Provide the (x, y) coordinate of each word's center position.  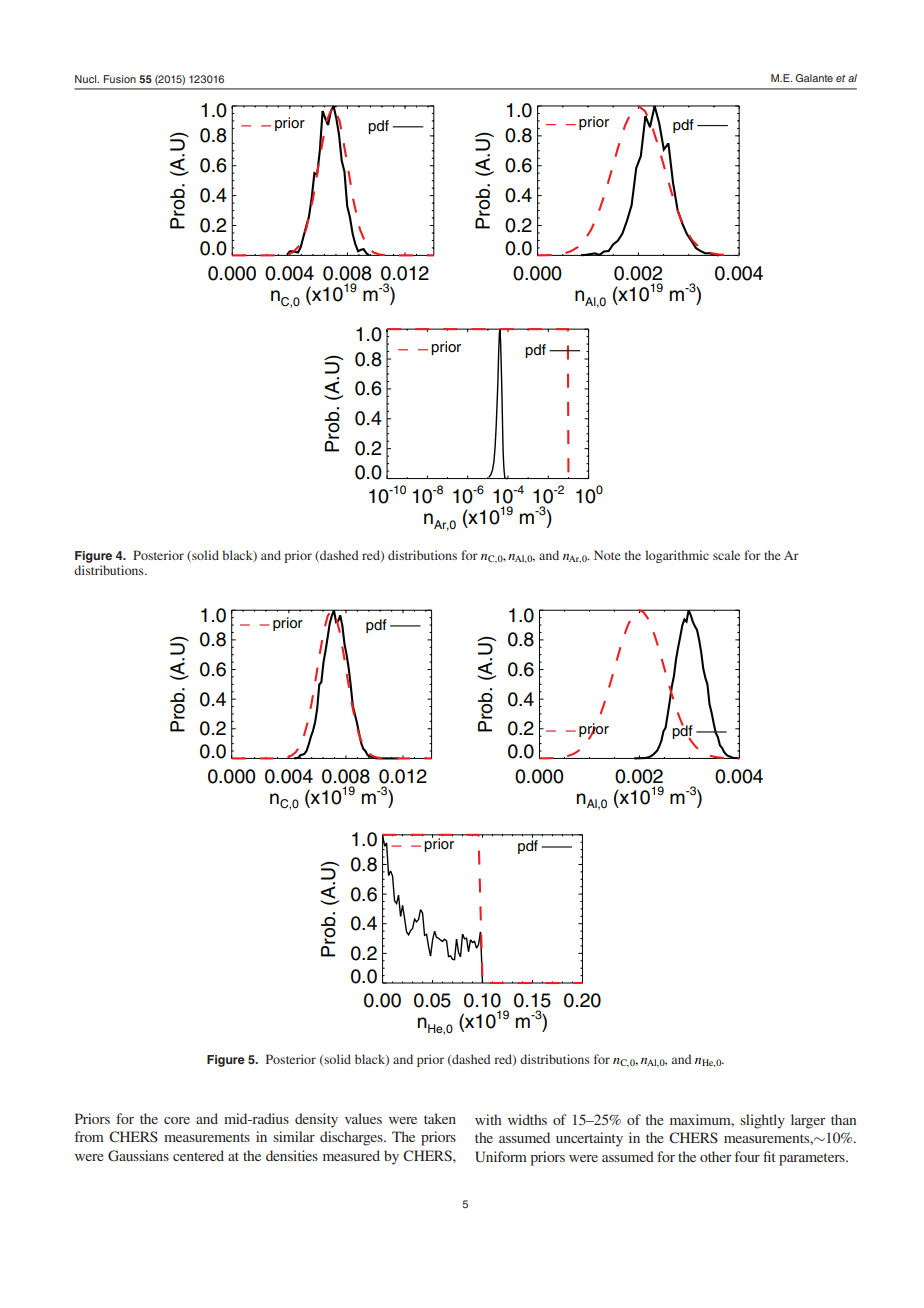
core (177, 1120)
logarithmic (677, 556)
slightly (762, 1121)
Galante (814, 78)
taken (440, 1118)
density (316, 1120)
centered (198, 1155)
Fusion (120, 79)
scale (726, 555)
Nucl (87, 79)
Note (607, 555)
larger (808, 1121)
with (488, 1119)
